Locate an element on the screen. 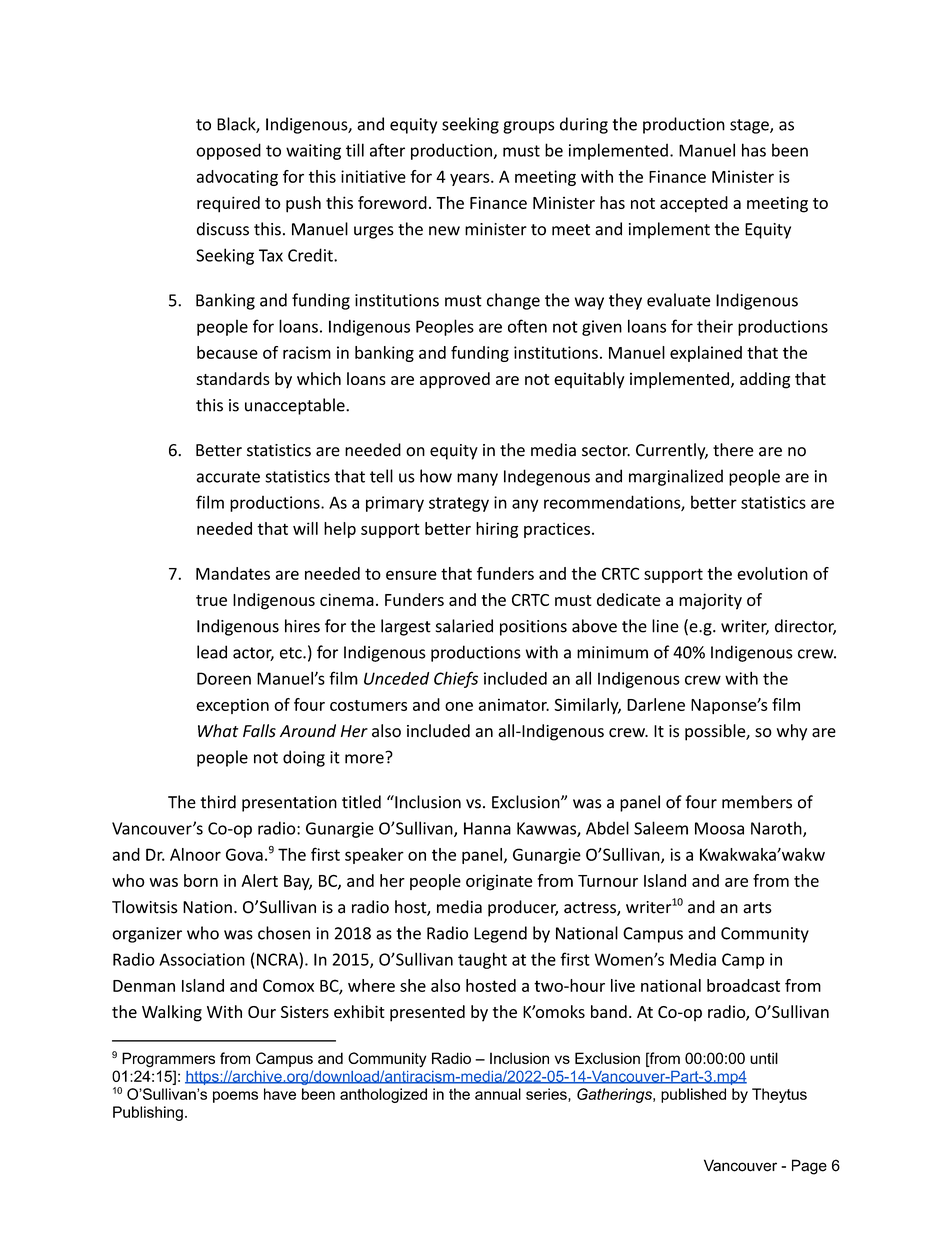 The image size is (952, 1233). standards is located at coordinates (233, 378).
